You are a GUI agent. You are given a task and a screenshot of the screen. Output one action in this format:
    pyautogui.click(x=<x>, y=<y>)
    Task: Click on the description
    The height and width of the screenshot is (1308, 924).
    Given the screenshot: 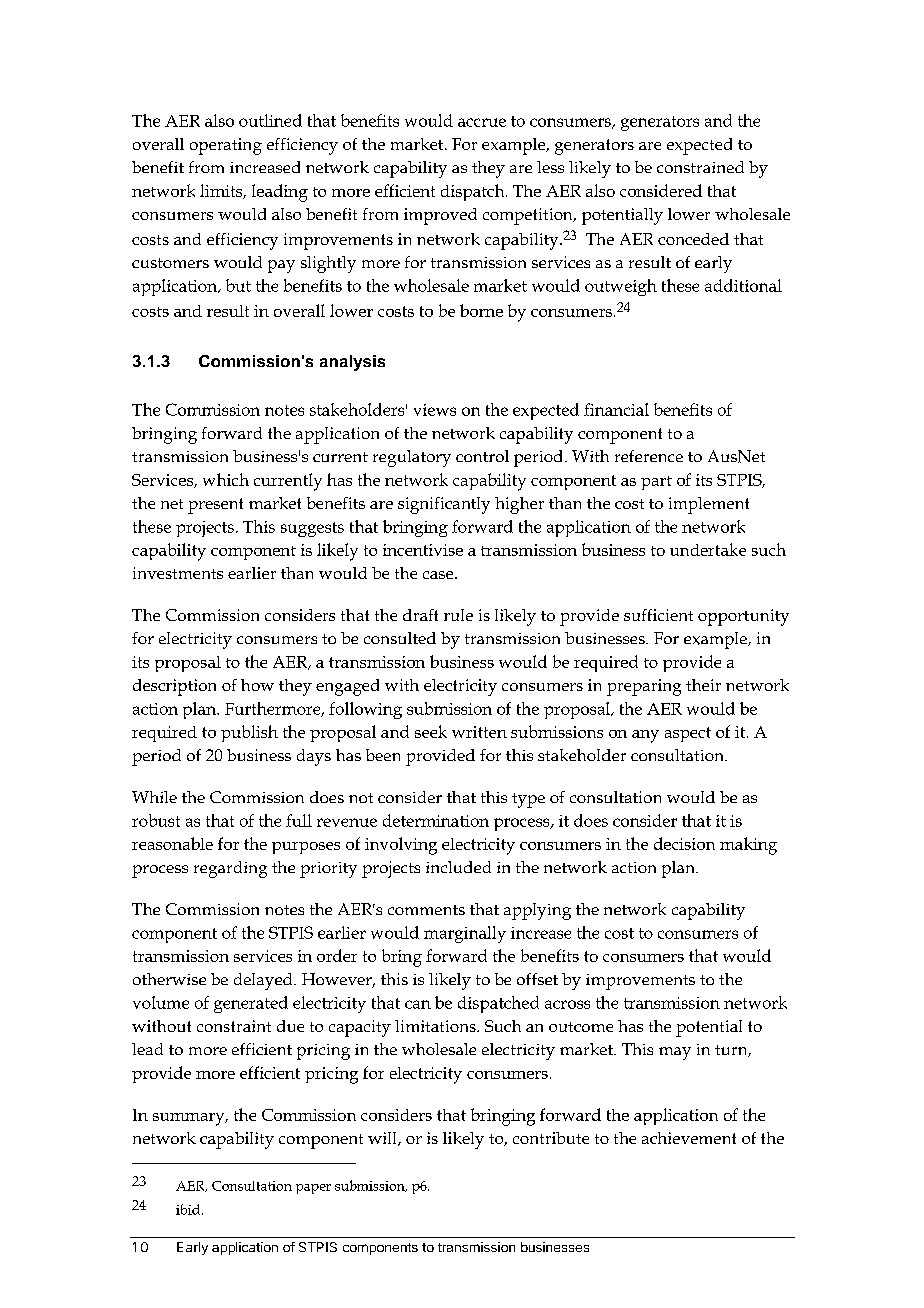 What is the action you would take?
    pyautogui.click(x=174, y=687)
